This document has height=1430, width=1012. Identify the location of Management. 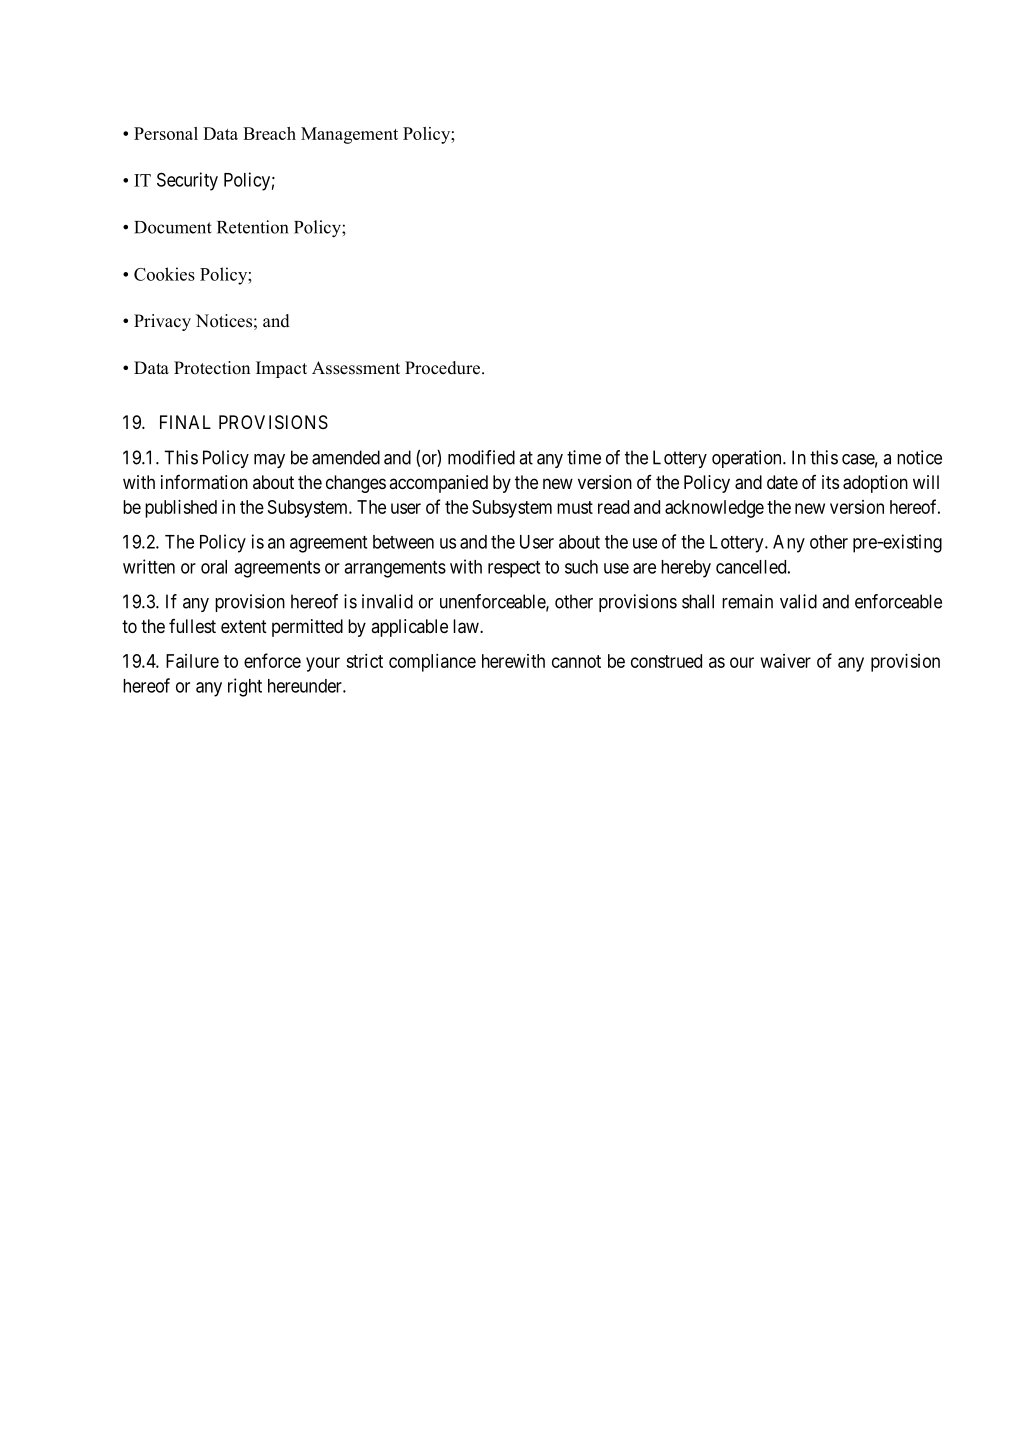
(349, 135).
